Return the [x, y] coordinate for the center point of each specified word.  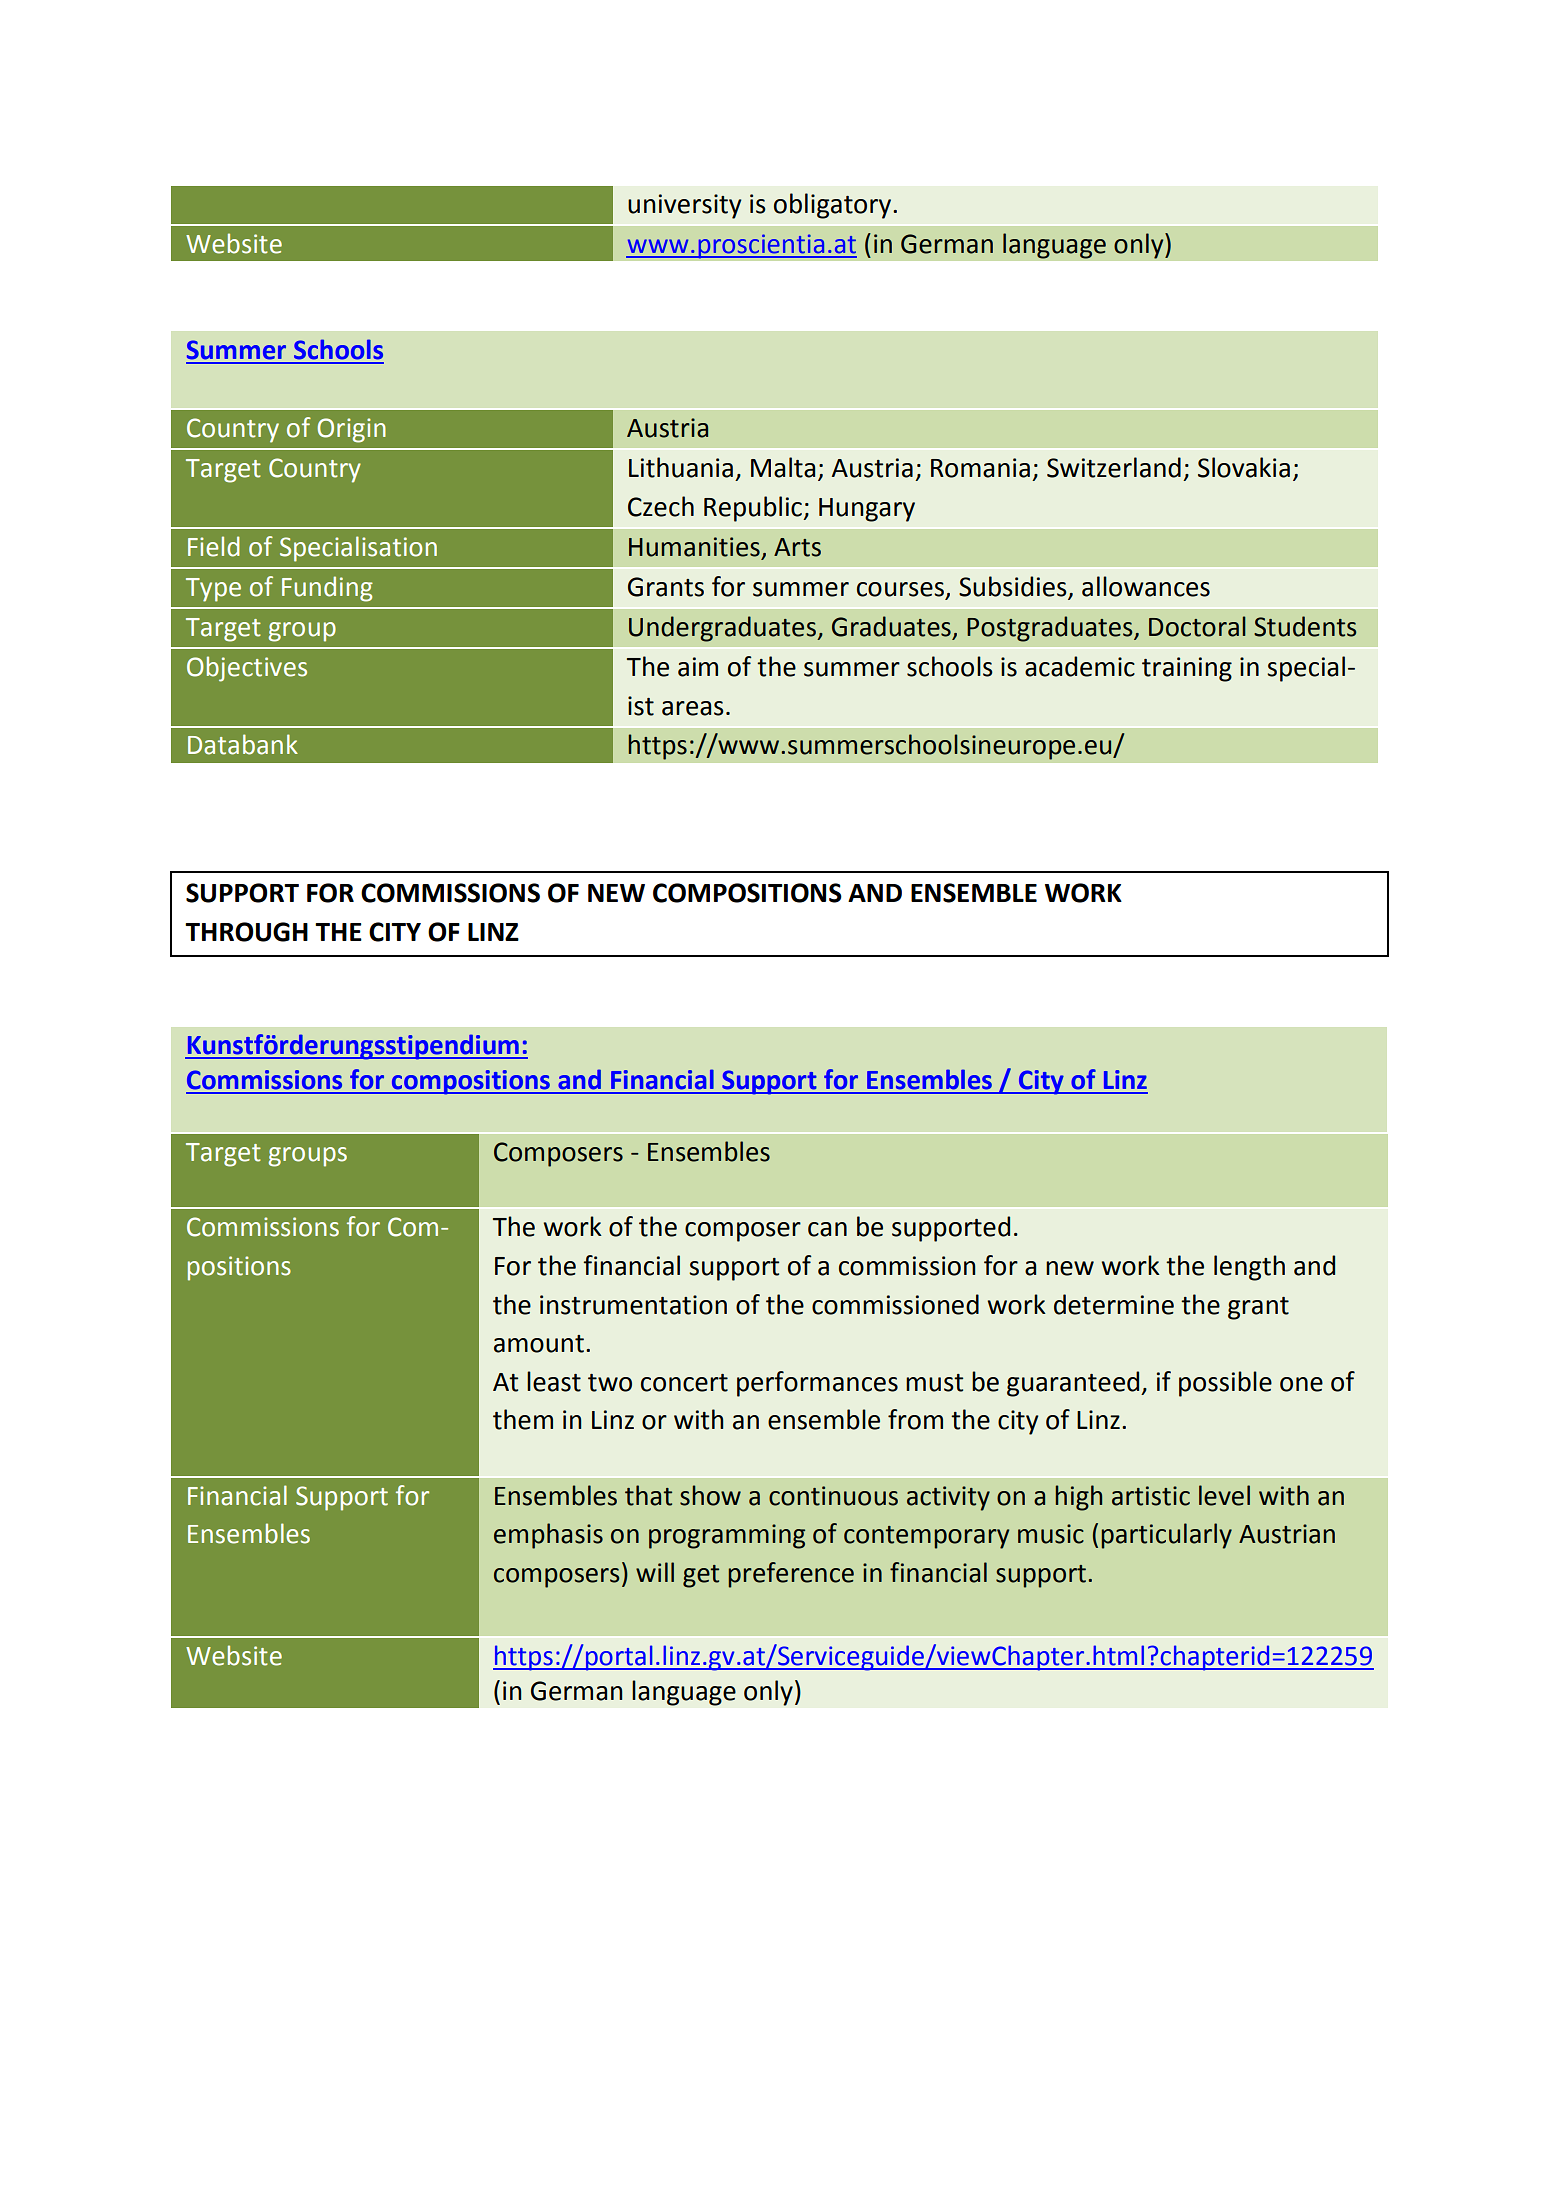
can [827, 1229]
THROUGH [246, 932]
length [1249, 1268]
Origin [351, 430]
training [1187, 669]
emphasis [548, 1536]
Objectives [247, 669]
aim [698, 667]
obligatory [834, 206]
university [685, 206]
